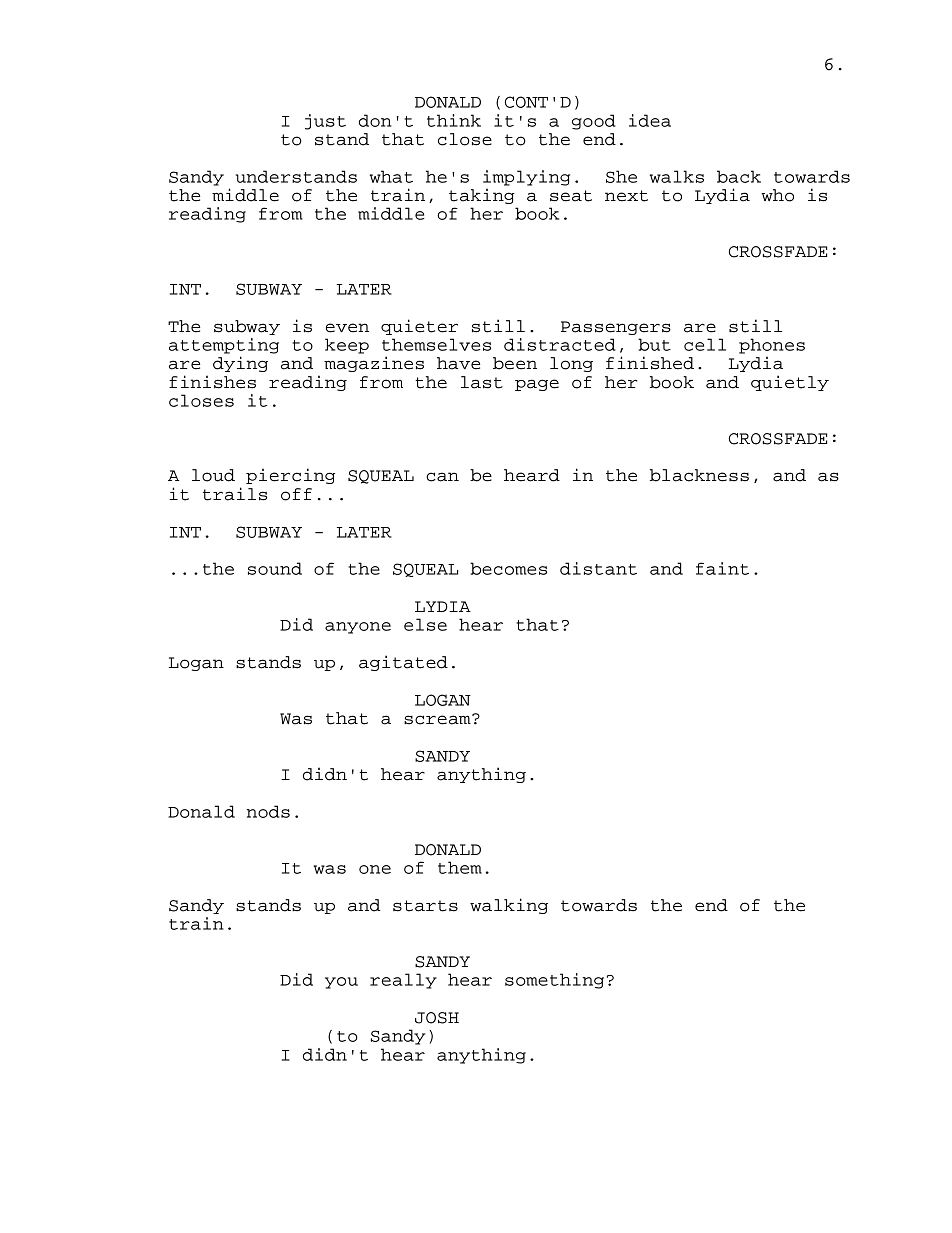  What do you see at coordinates (526, 178) in the screenshot?
I see `implying` at bounding box center [526, 178].
